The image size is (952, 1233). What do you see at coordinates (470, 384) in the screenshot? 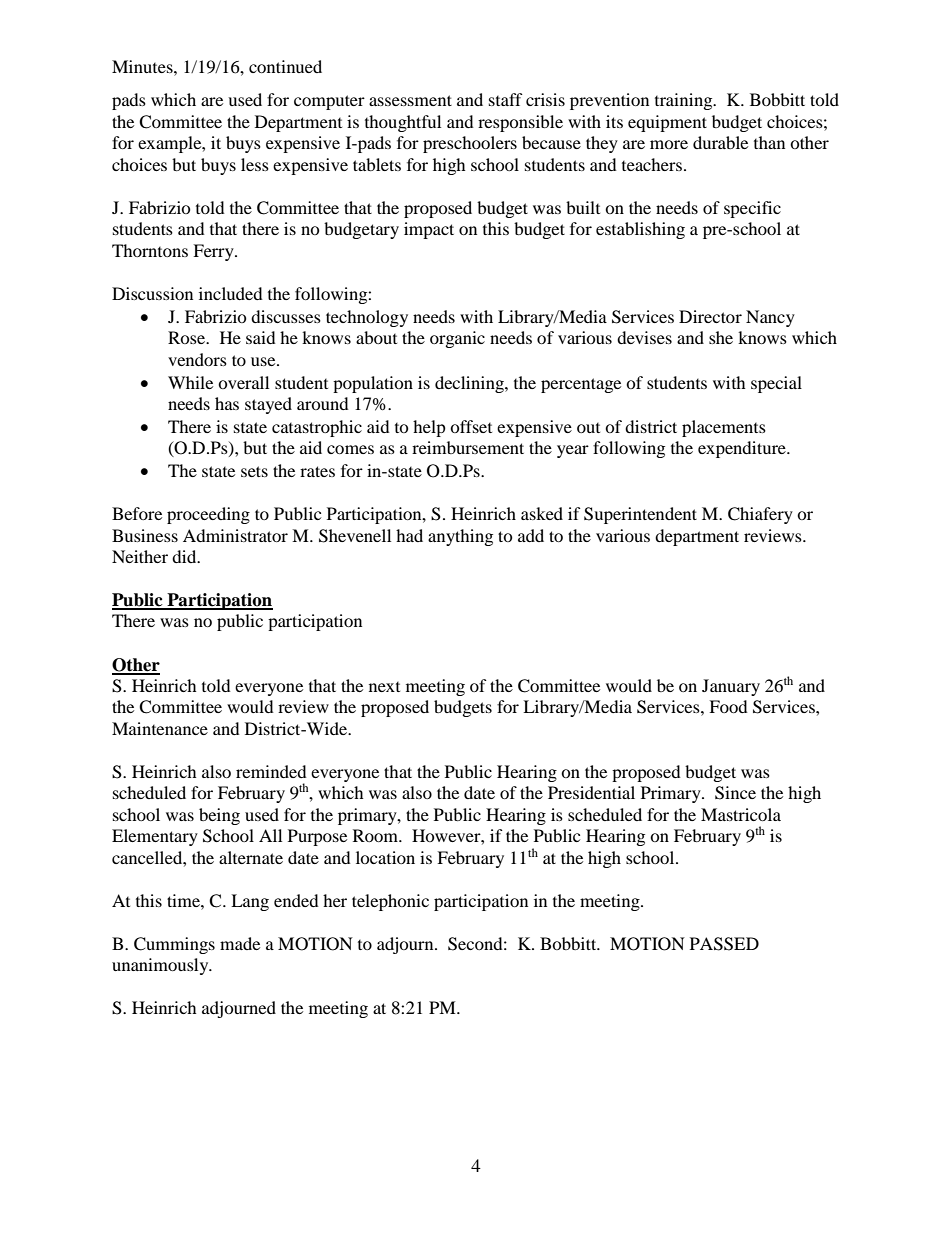
I see `declining` at bounding box center [470, 384].
